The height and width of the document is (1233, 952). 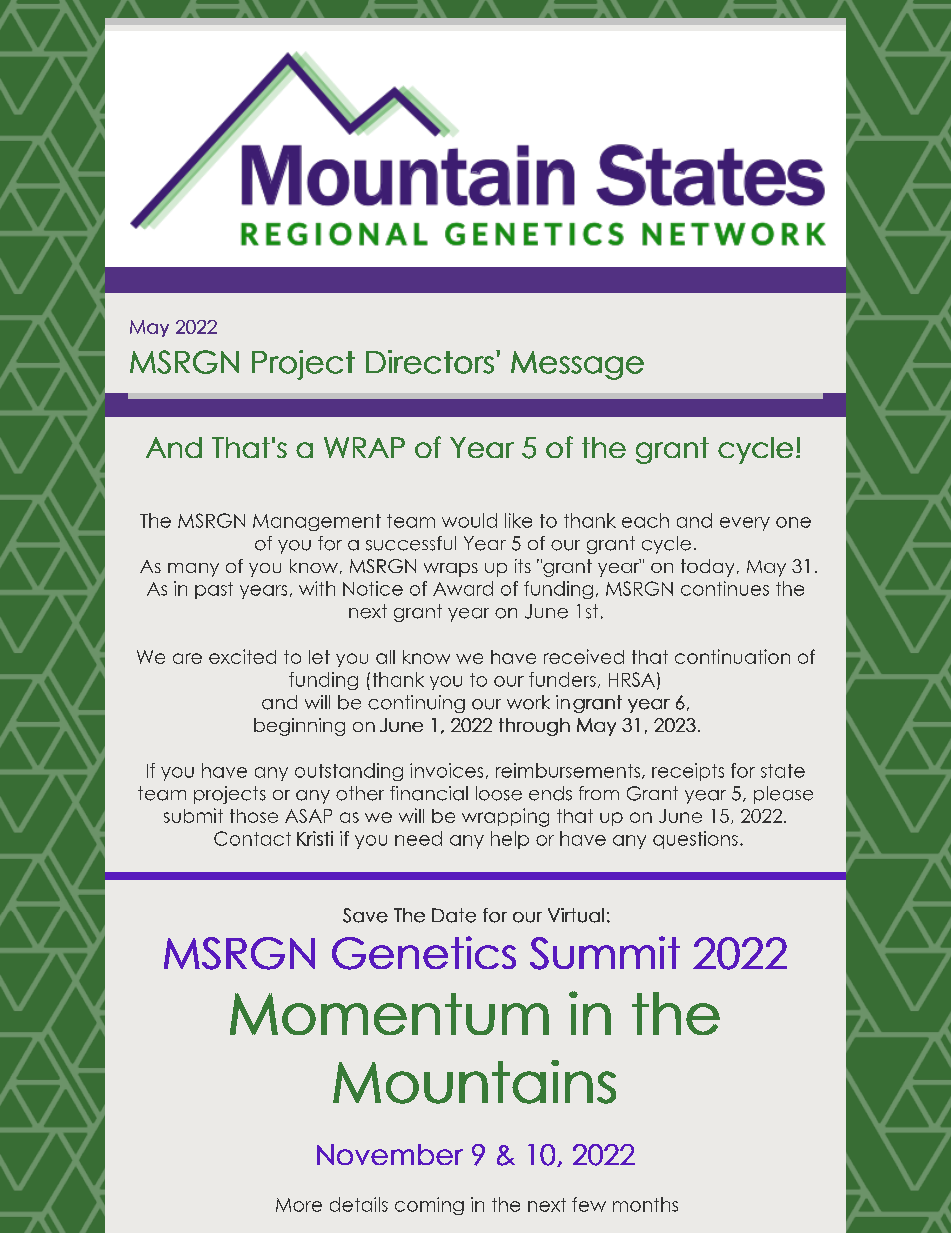 What do you see at coordinates (605, 953) in the document?
I see `Summit` at bounding box center [605, 953].
